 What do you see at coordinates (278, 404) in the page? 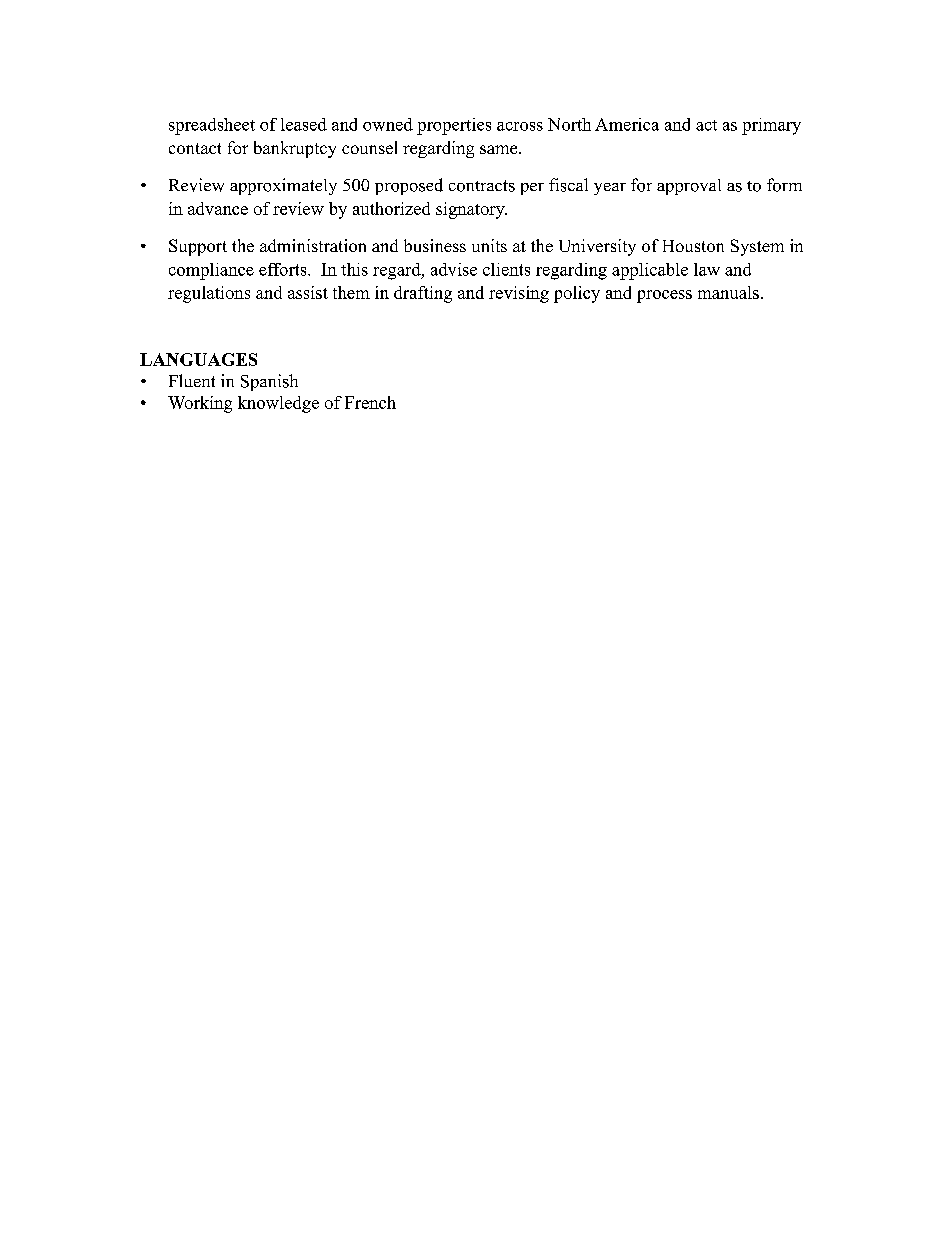
I see `knowledge` at bounding box center [278, 404].
